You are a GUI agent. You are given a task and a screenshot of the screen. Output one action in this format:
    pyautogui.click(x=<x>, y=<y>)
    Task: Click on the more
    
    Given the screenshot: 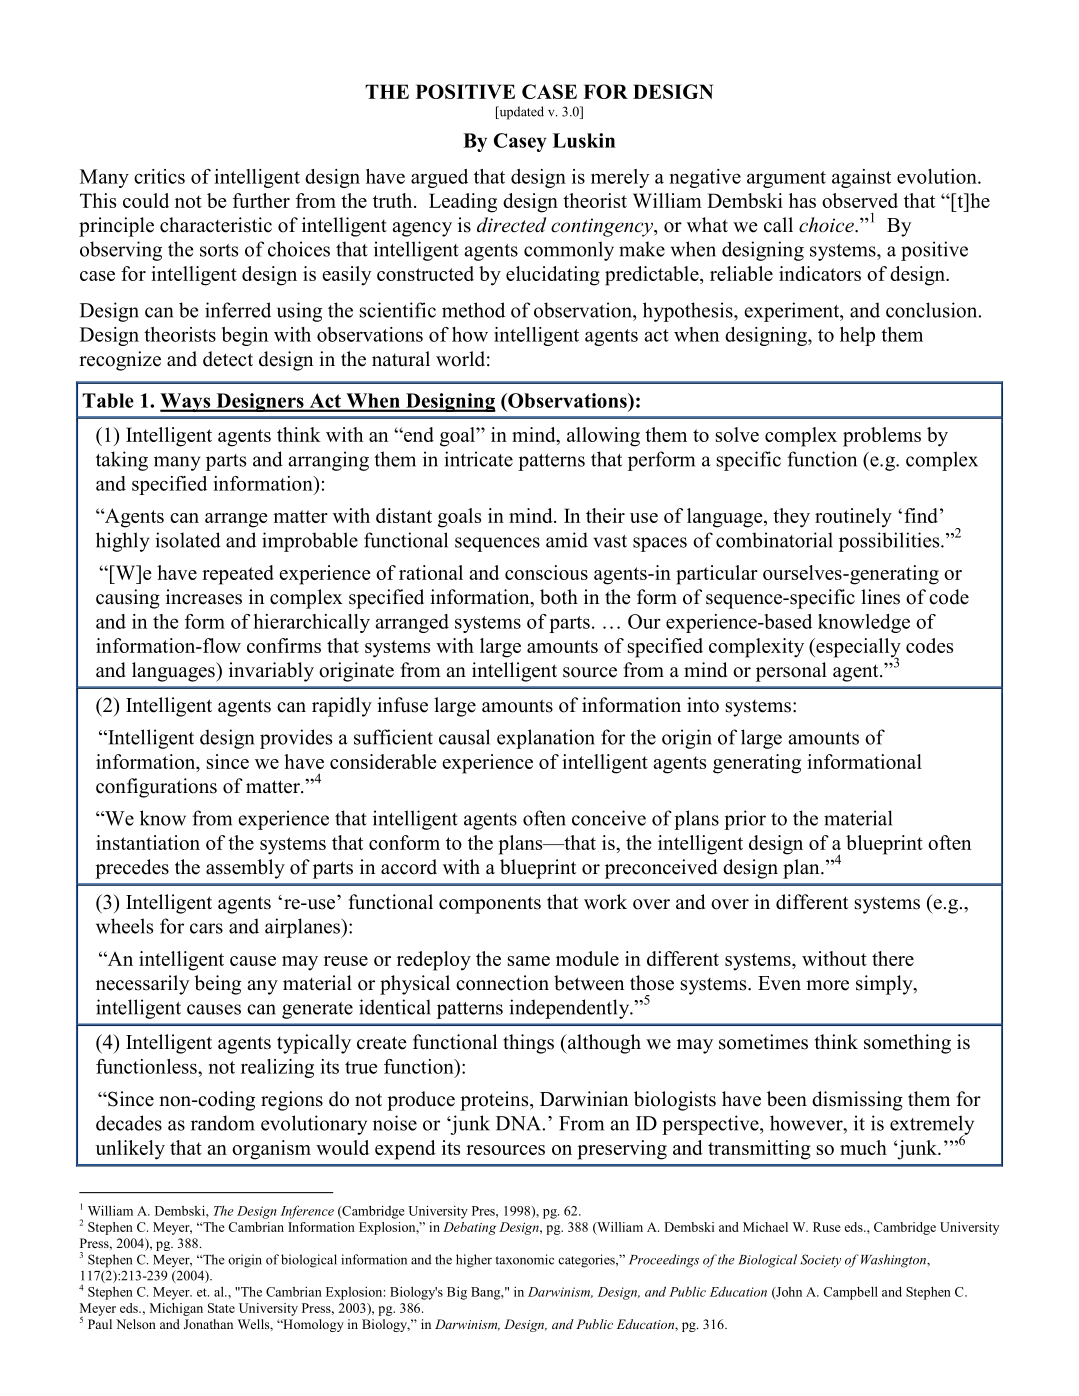 What is the action you would take?
    pyautogui.click(x=827, y=985)
